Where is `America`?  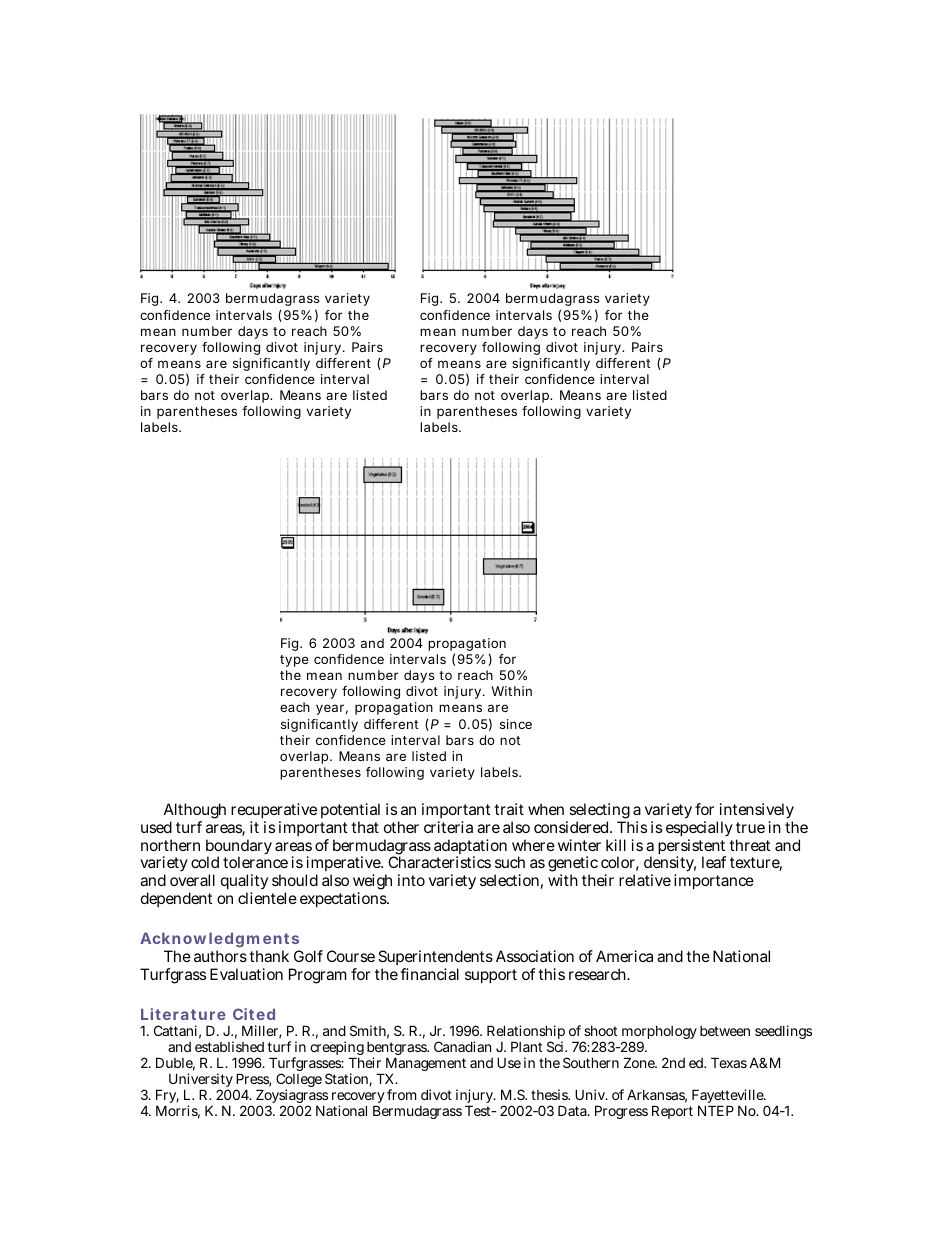 America is located at coordinates (624, 956).
